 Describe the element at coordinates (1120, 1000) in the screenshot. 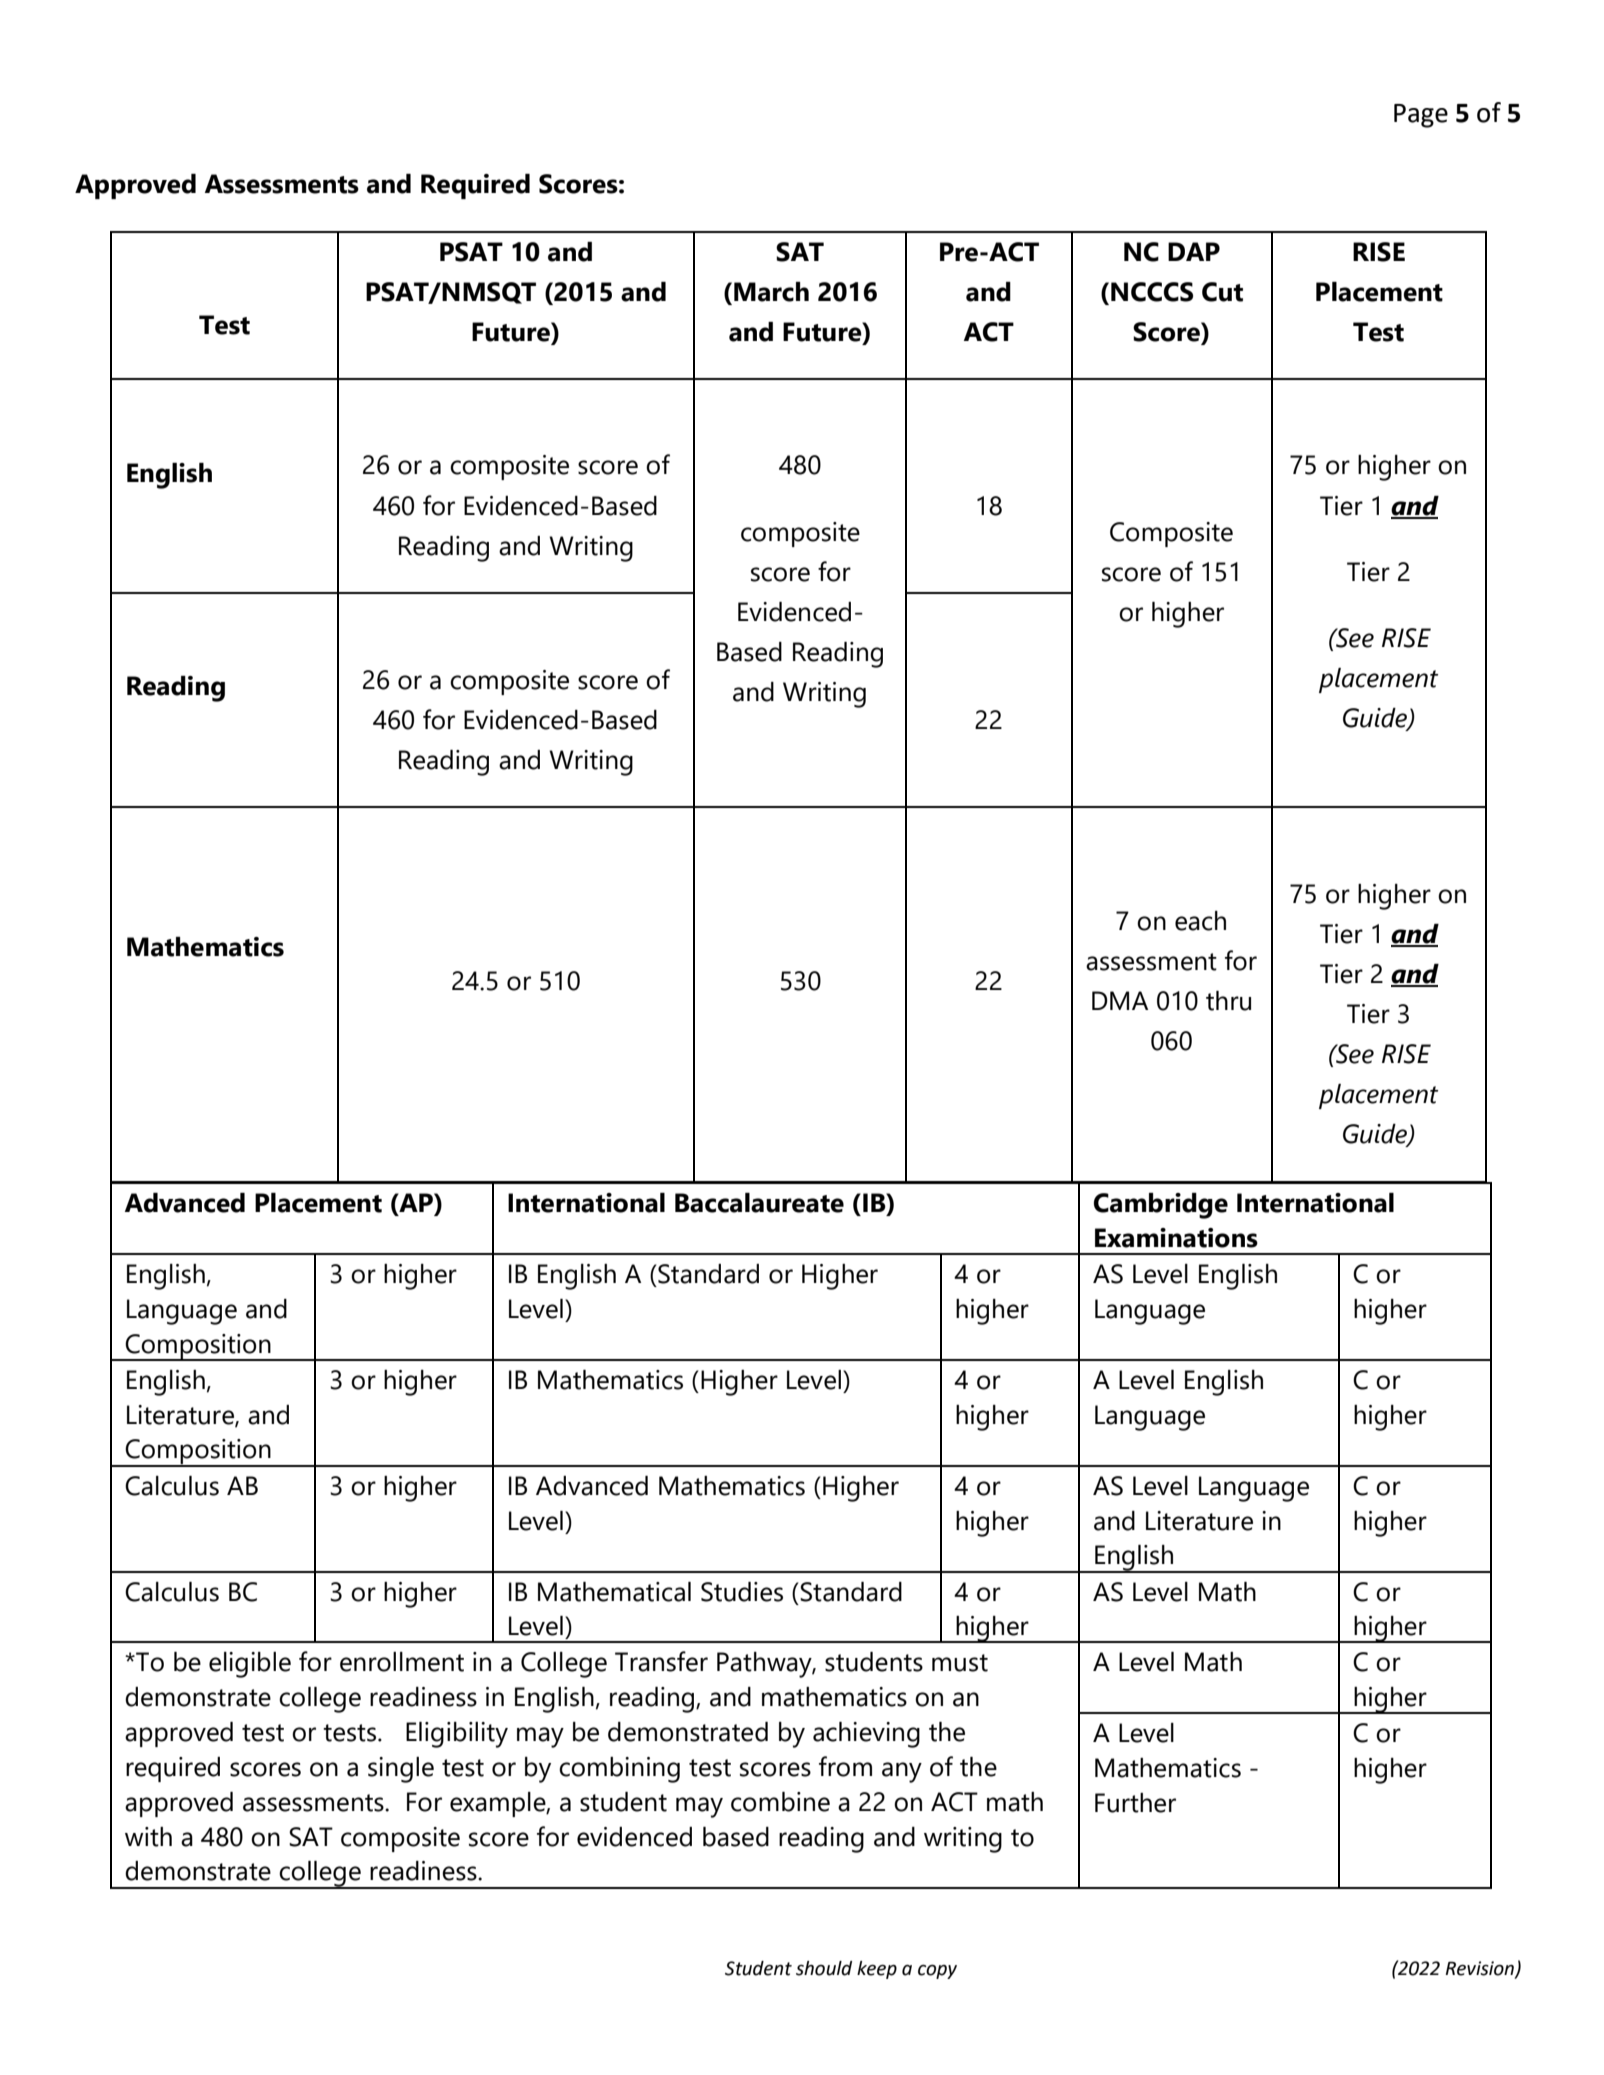

I see `DMA` at that location.
